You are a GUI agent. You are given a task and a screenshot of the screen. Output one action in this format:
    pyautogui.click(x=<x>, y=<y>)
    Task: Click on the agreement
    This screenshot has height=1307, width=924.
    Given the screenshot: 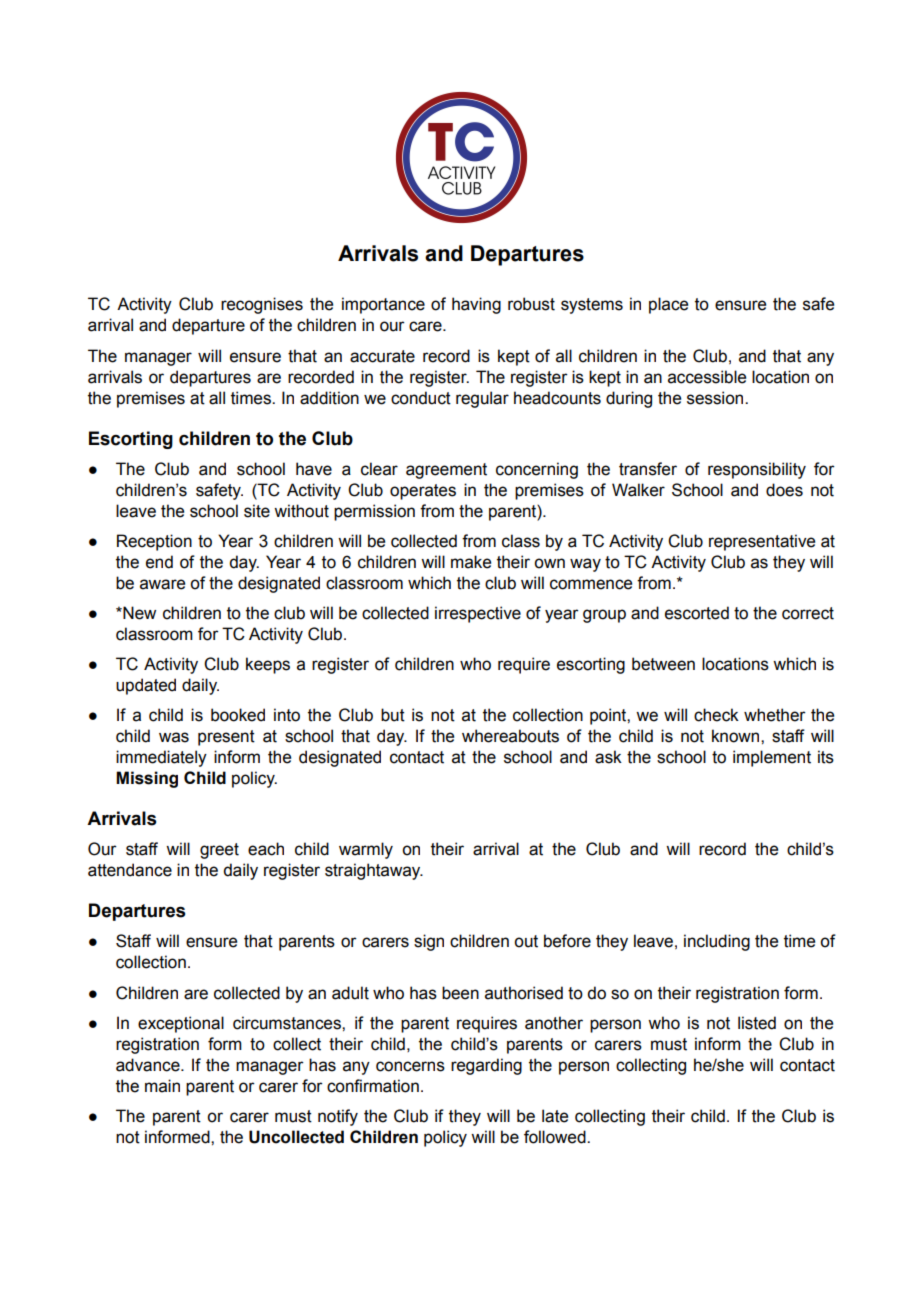 What is the action you would take?
    pyautogui.click(x=446, y=471)
